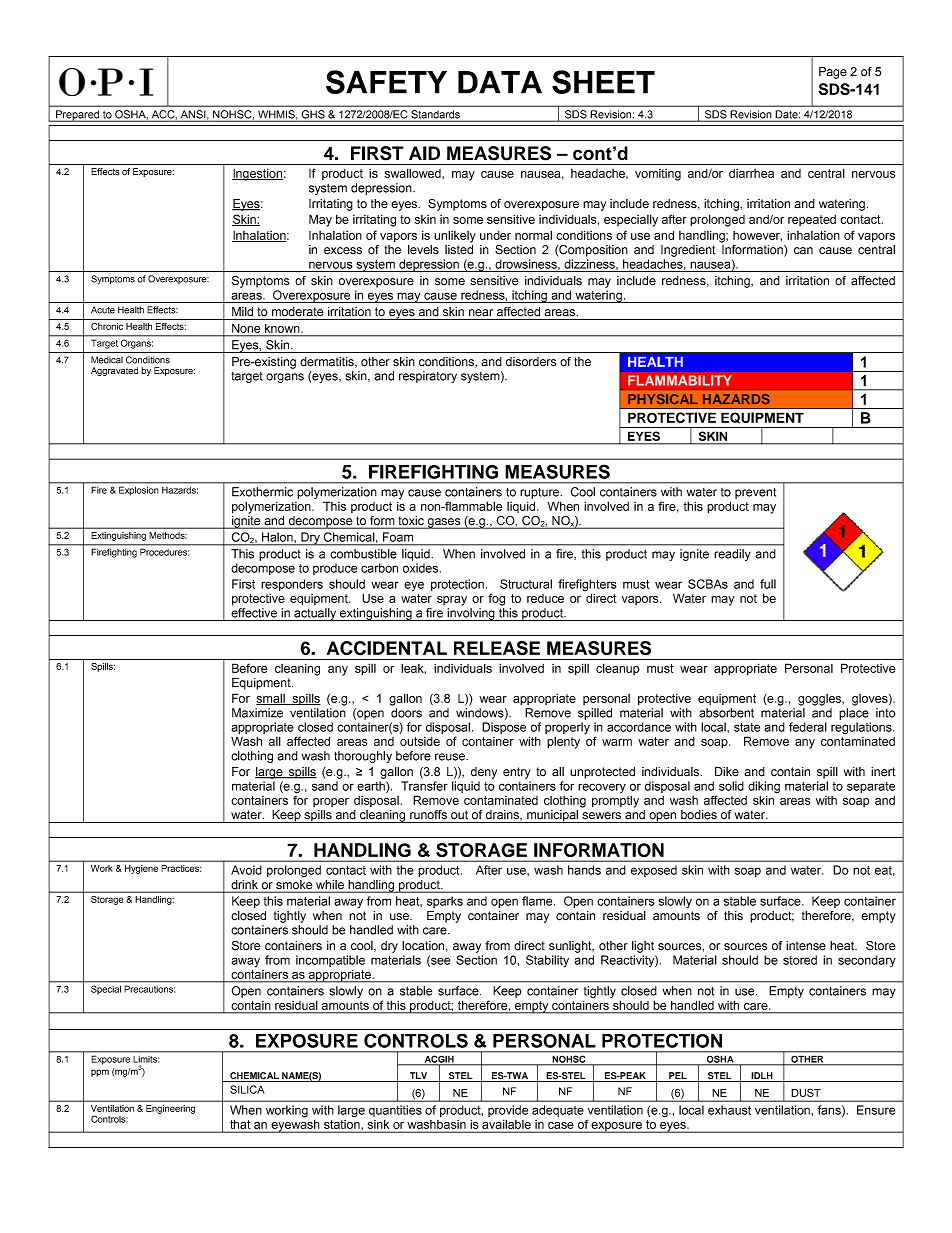 Image resolution: width=952 pixels, height=1233 pixels. Describe the element at coordinates (833, 73) in the screenshot. I see `Page` at that location.
